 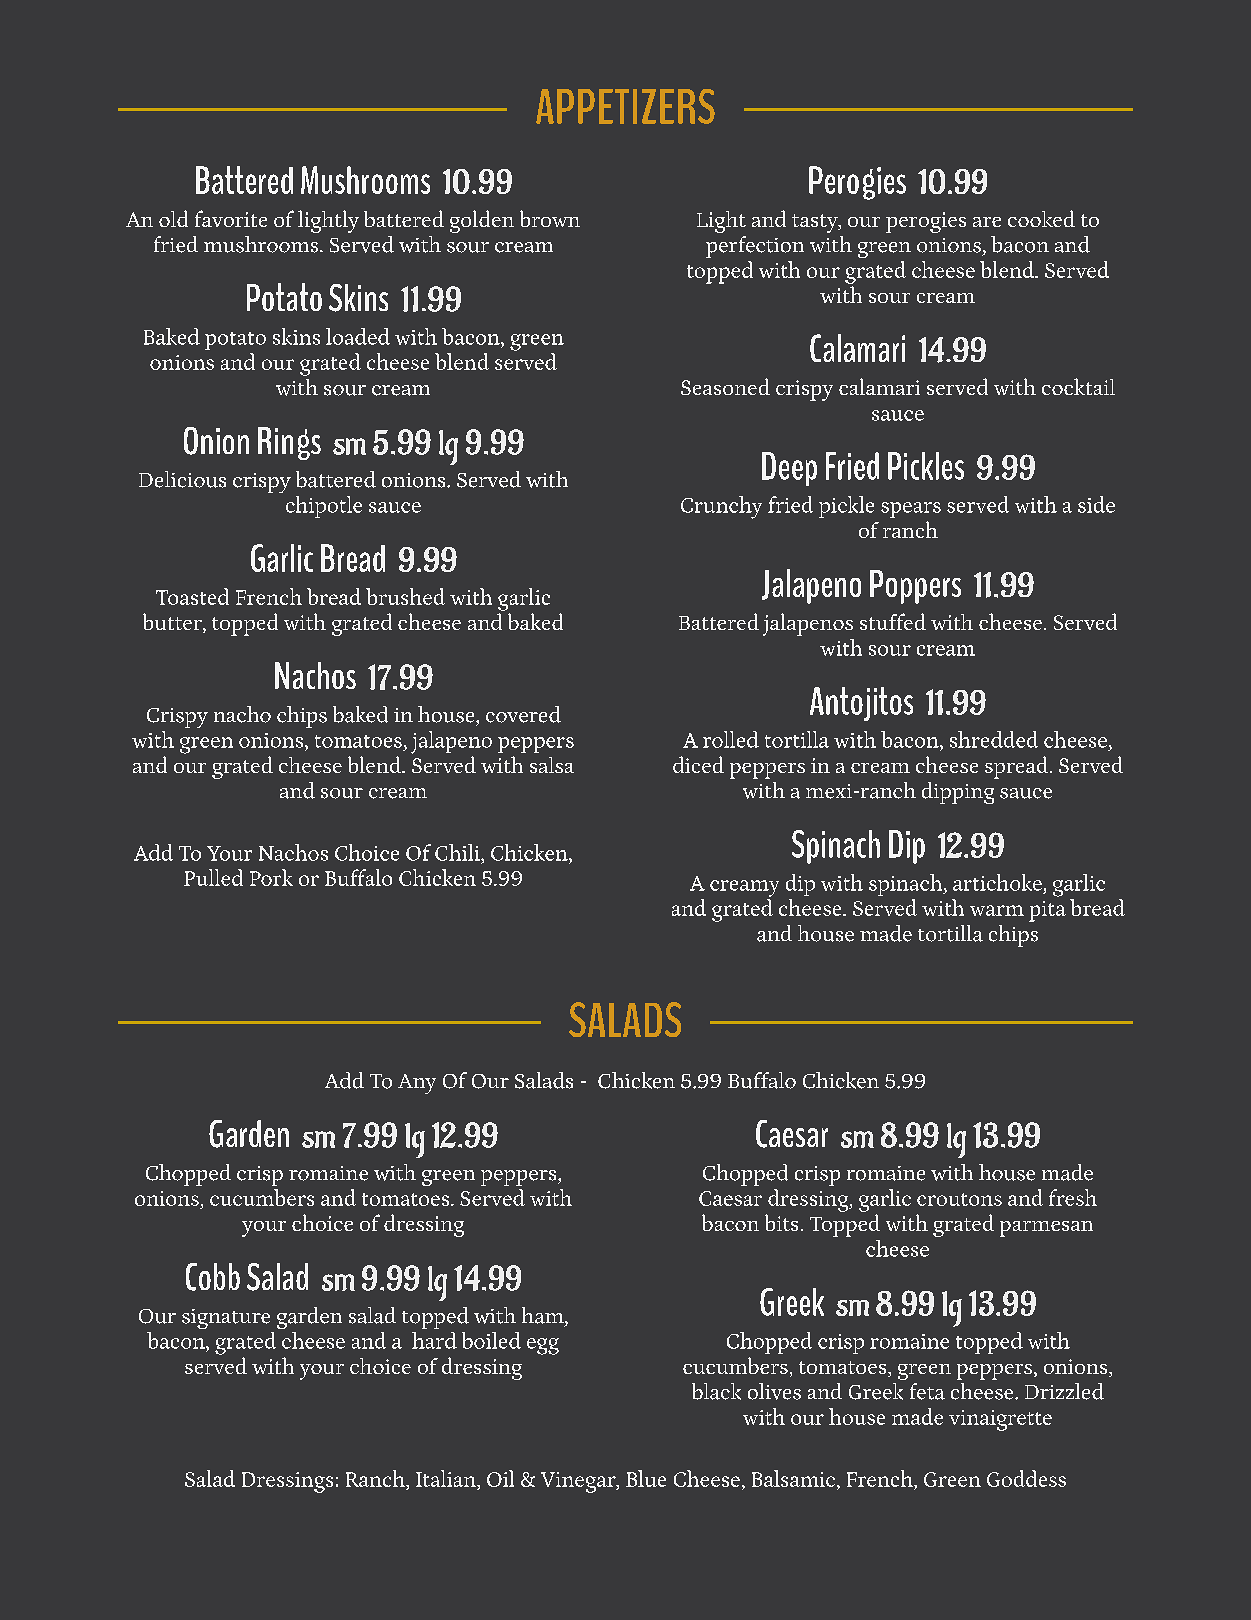 I want to click on Chili, so click(x=458, y=852).
